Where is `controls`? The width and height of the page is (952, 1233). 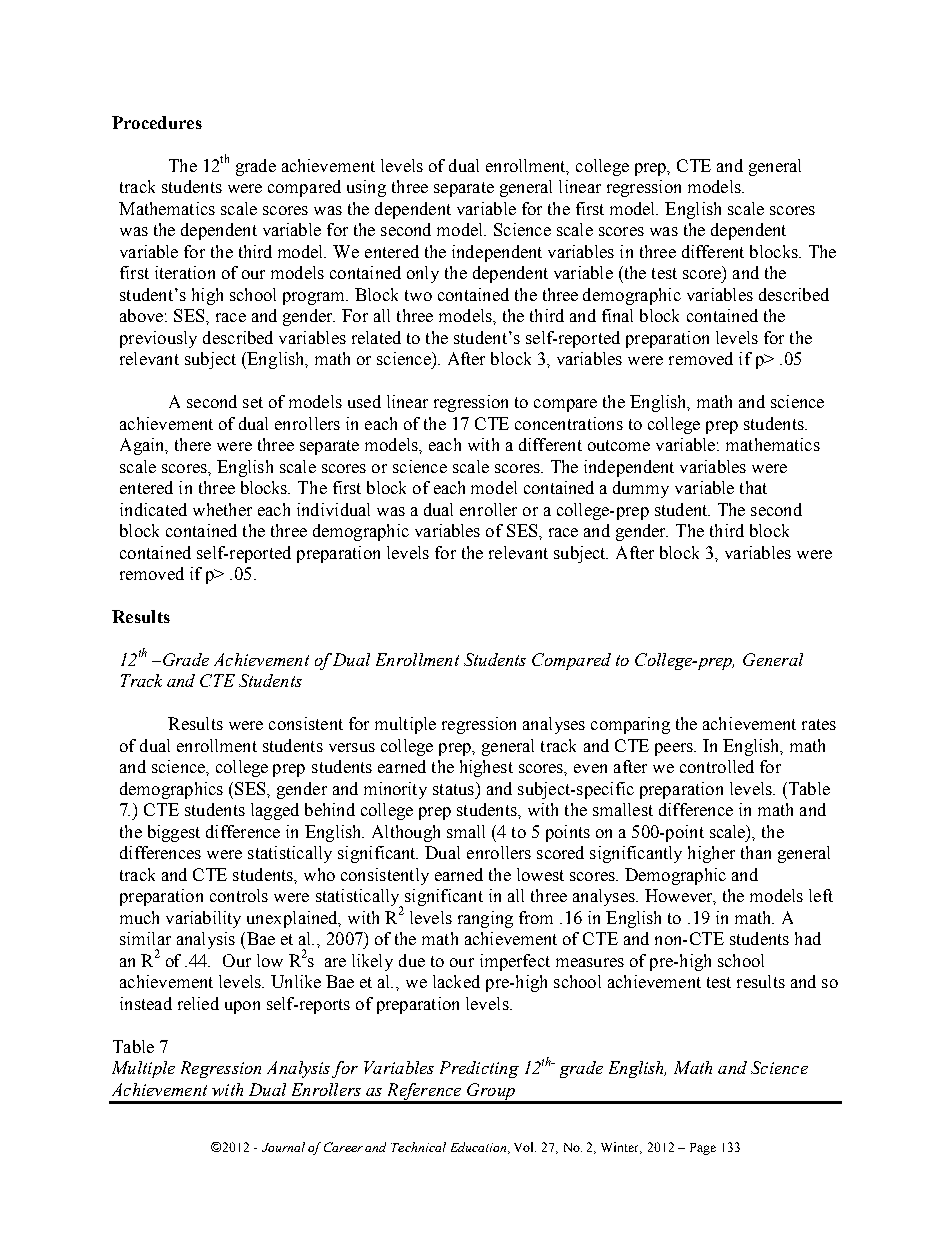
controls is located at coordinates (239, 895).
